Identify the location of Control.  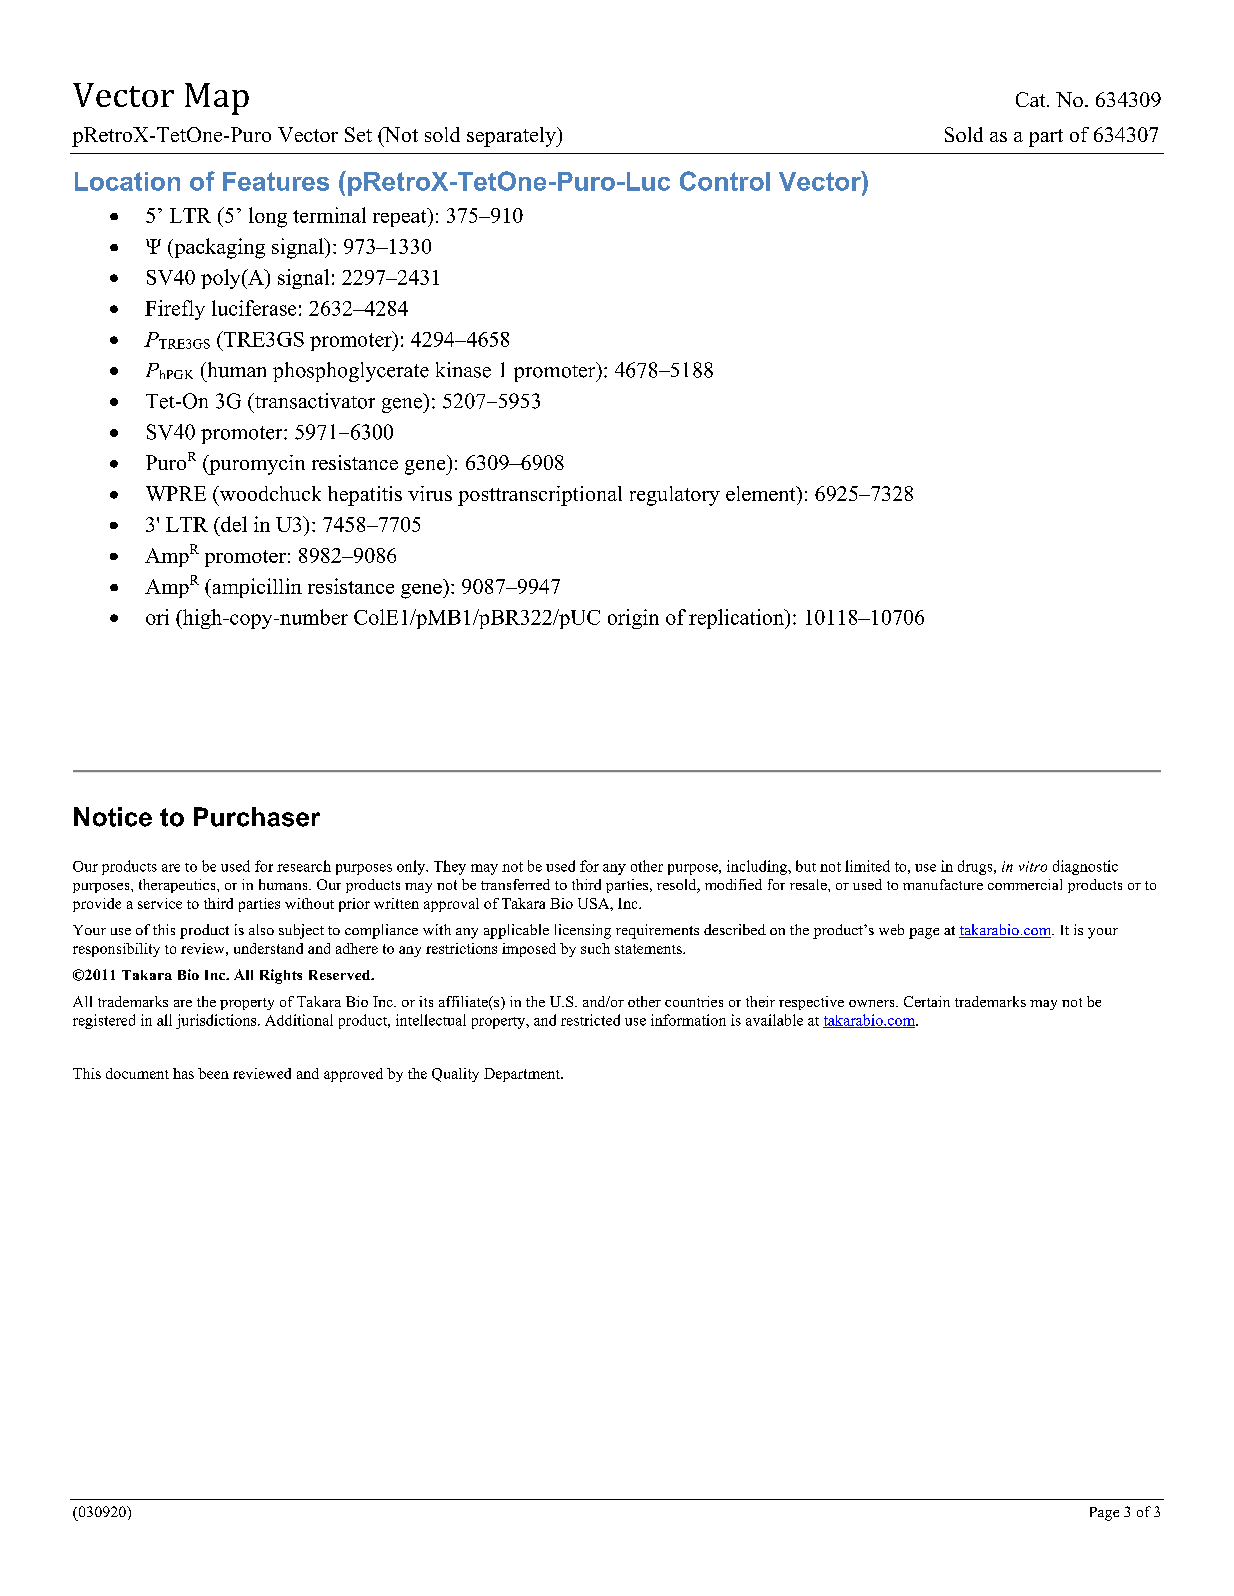
(725, 181).
